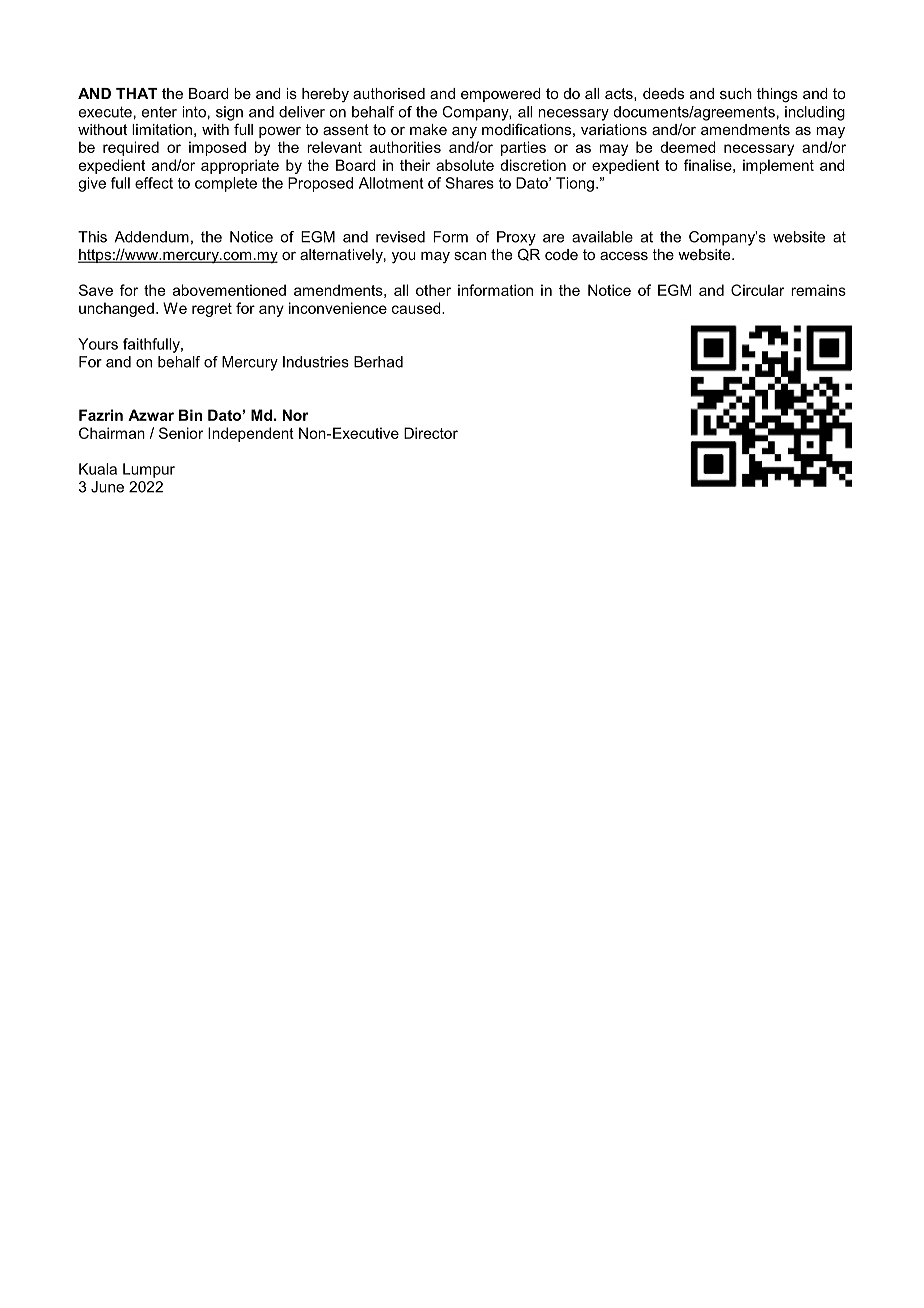 The height and width of the screenshot is (1308, 924). What do you see at coordinates (736, 93) in the screenshot?
I see `such` at bounding box center [736, 93].
